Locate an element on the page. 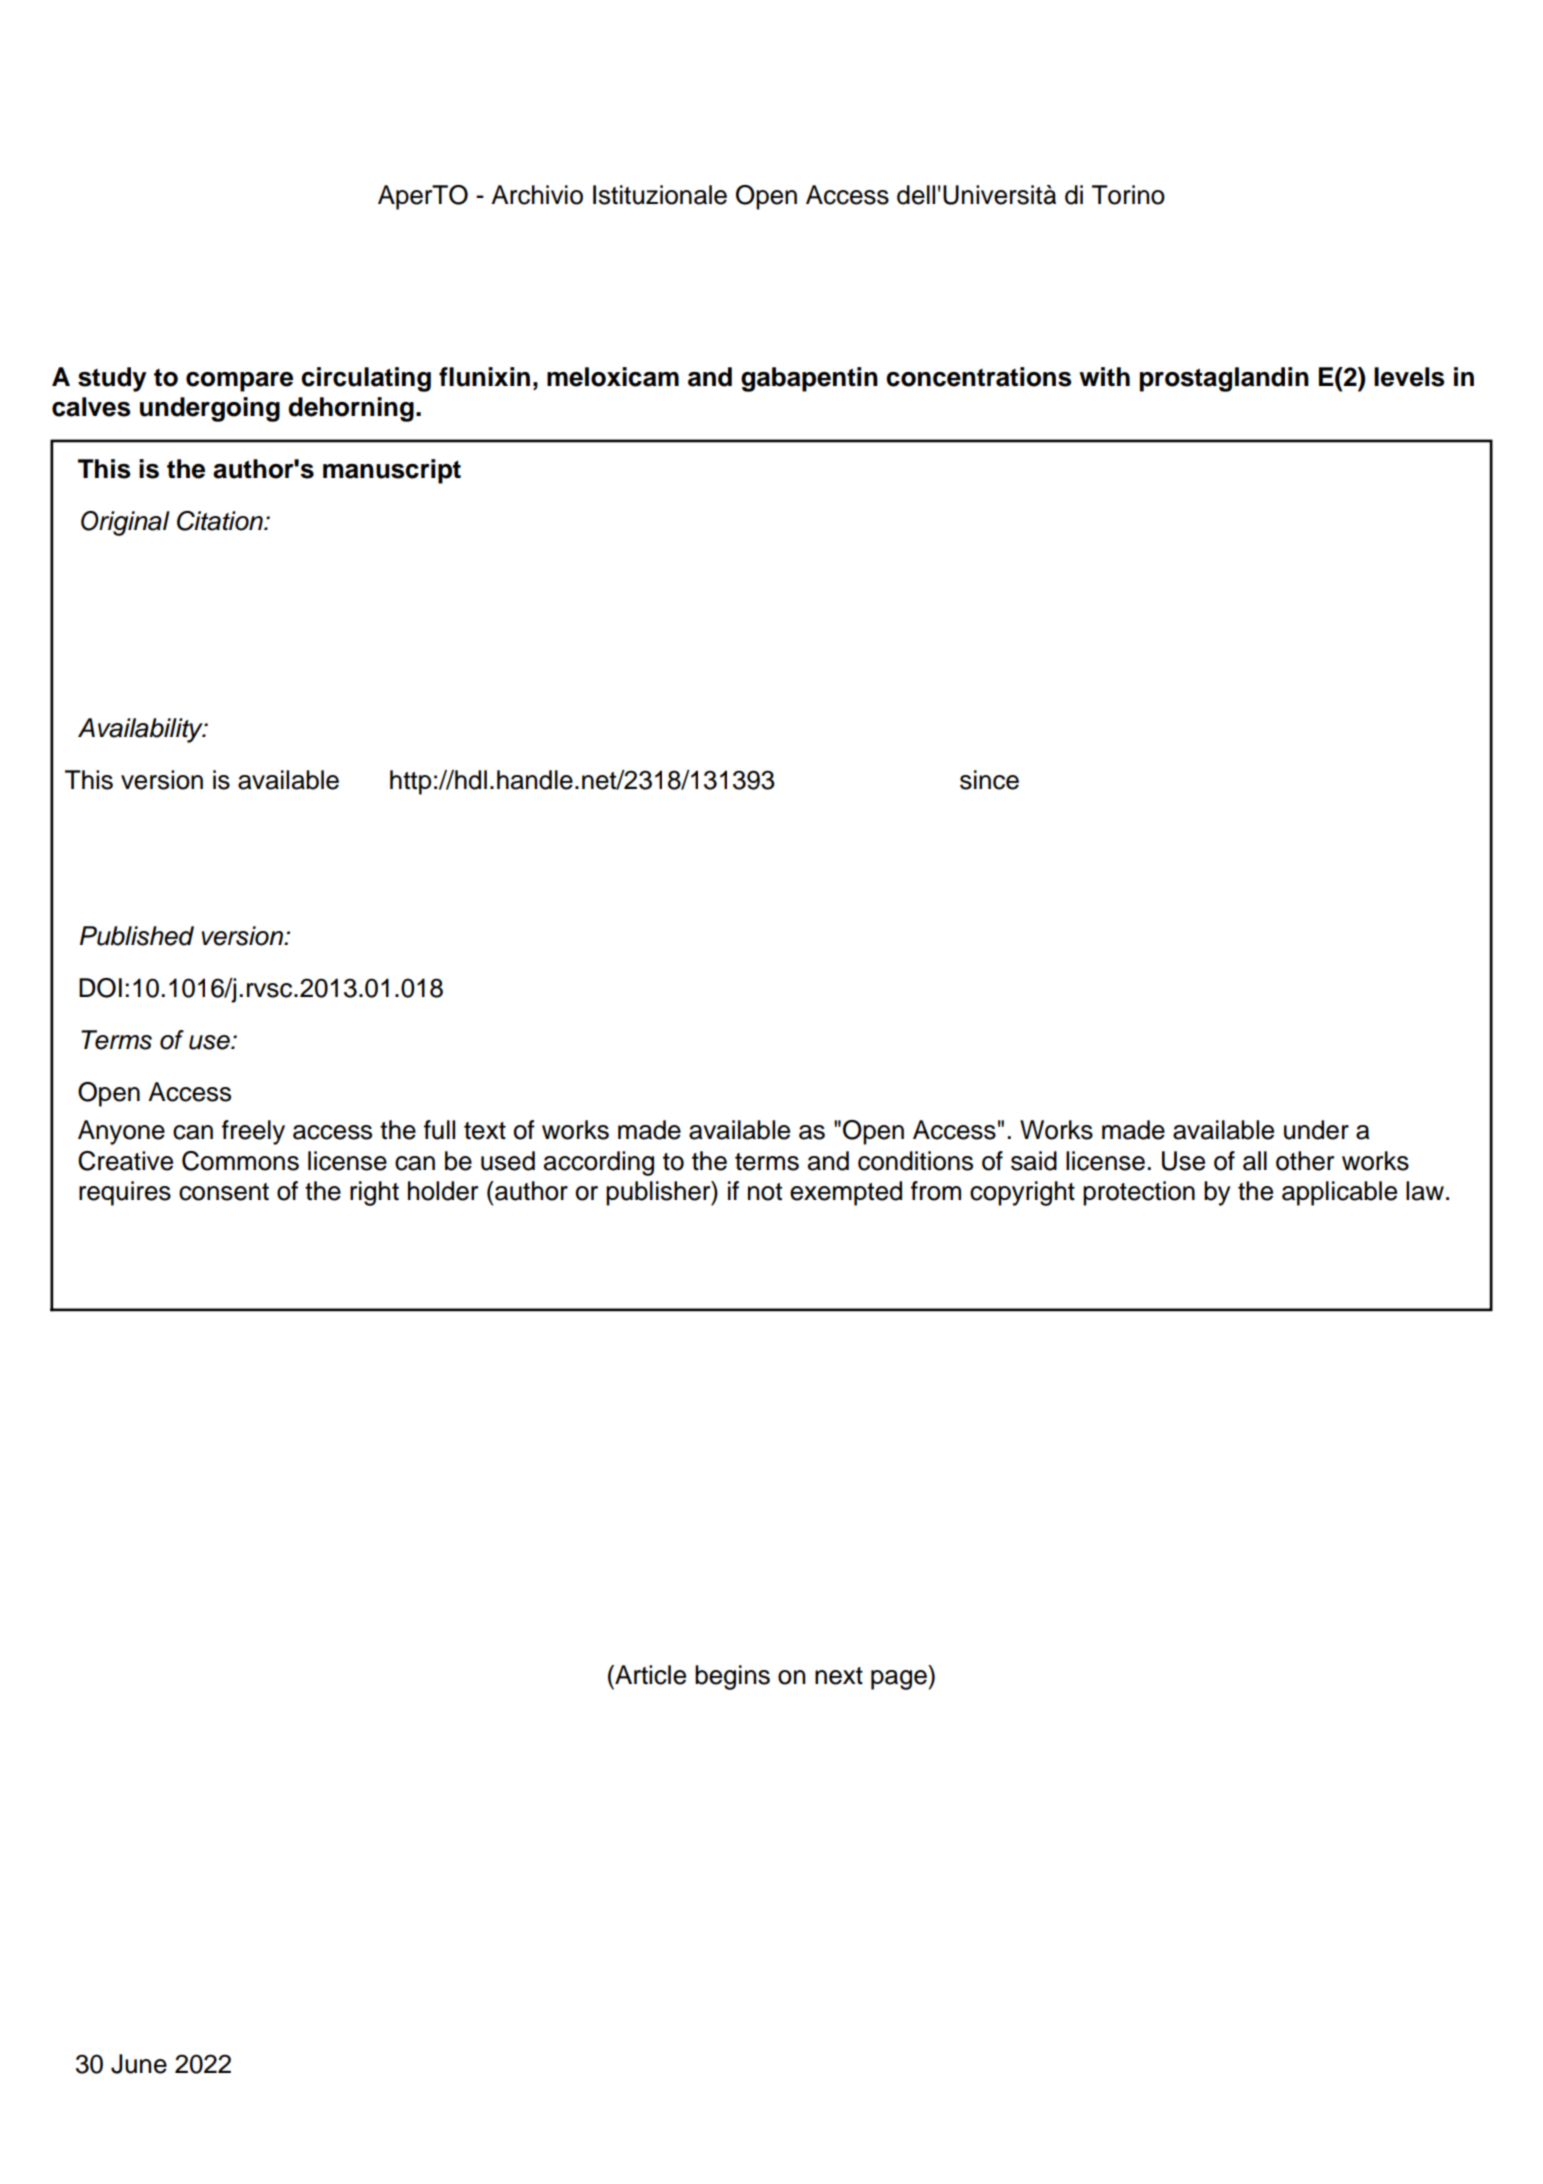 The width and height of the image is (1543, 2184). next is located at coordinates (839, 1676).
